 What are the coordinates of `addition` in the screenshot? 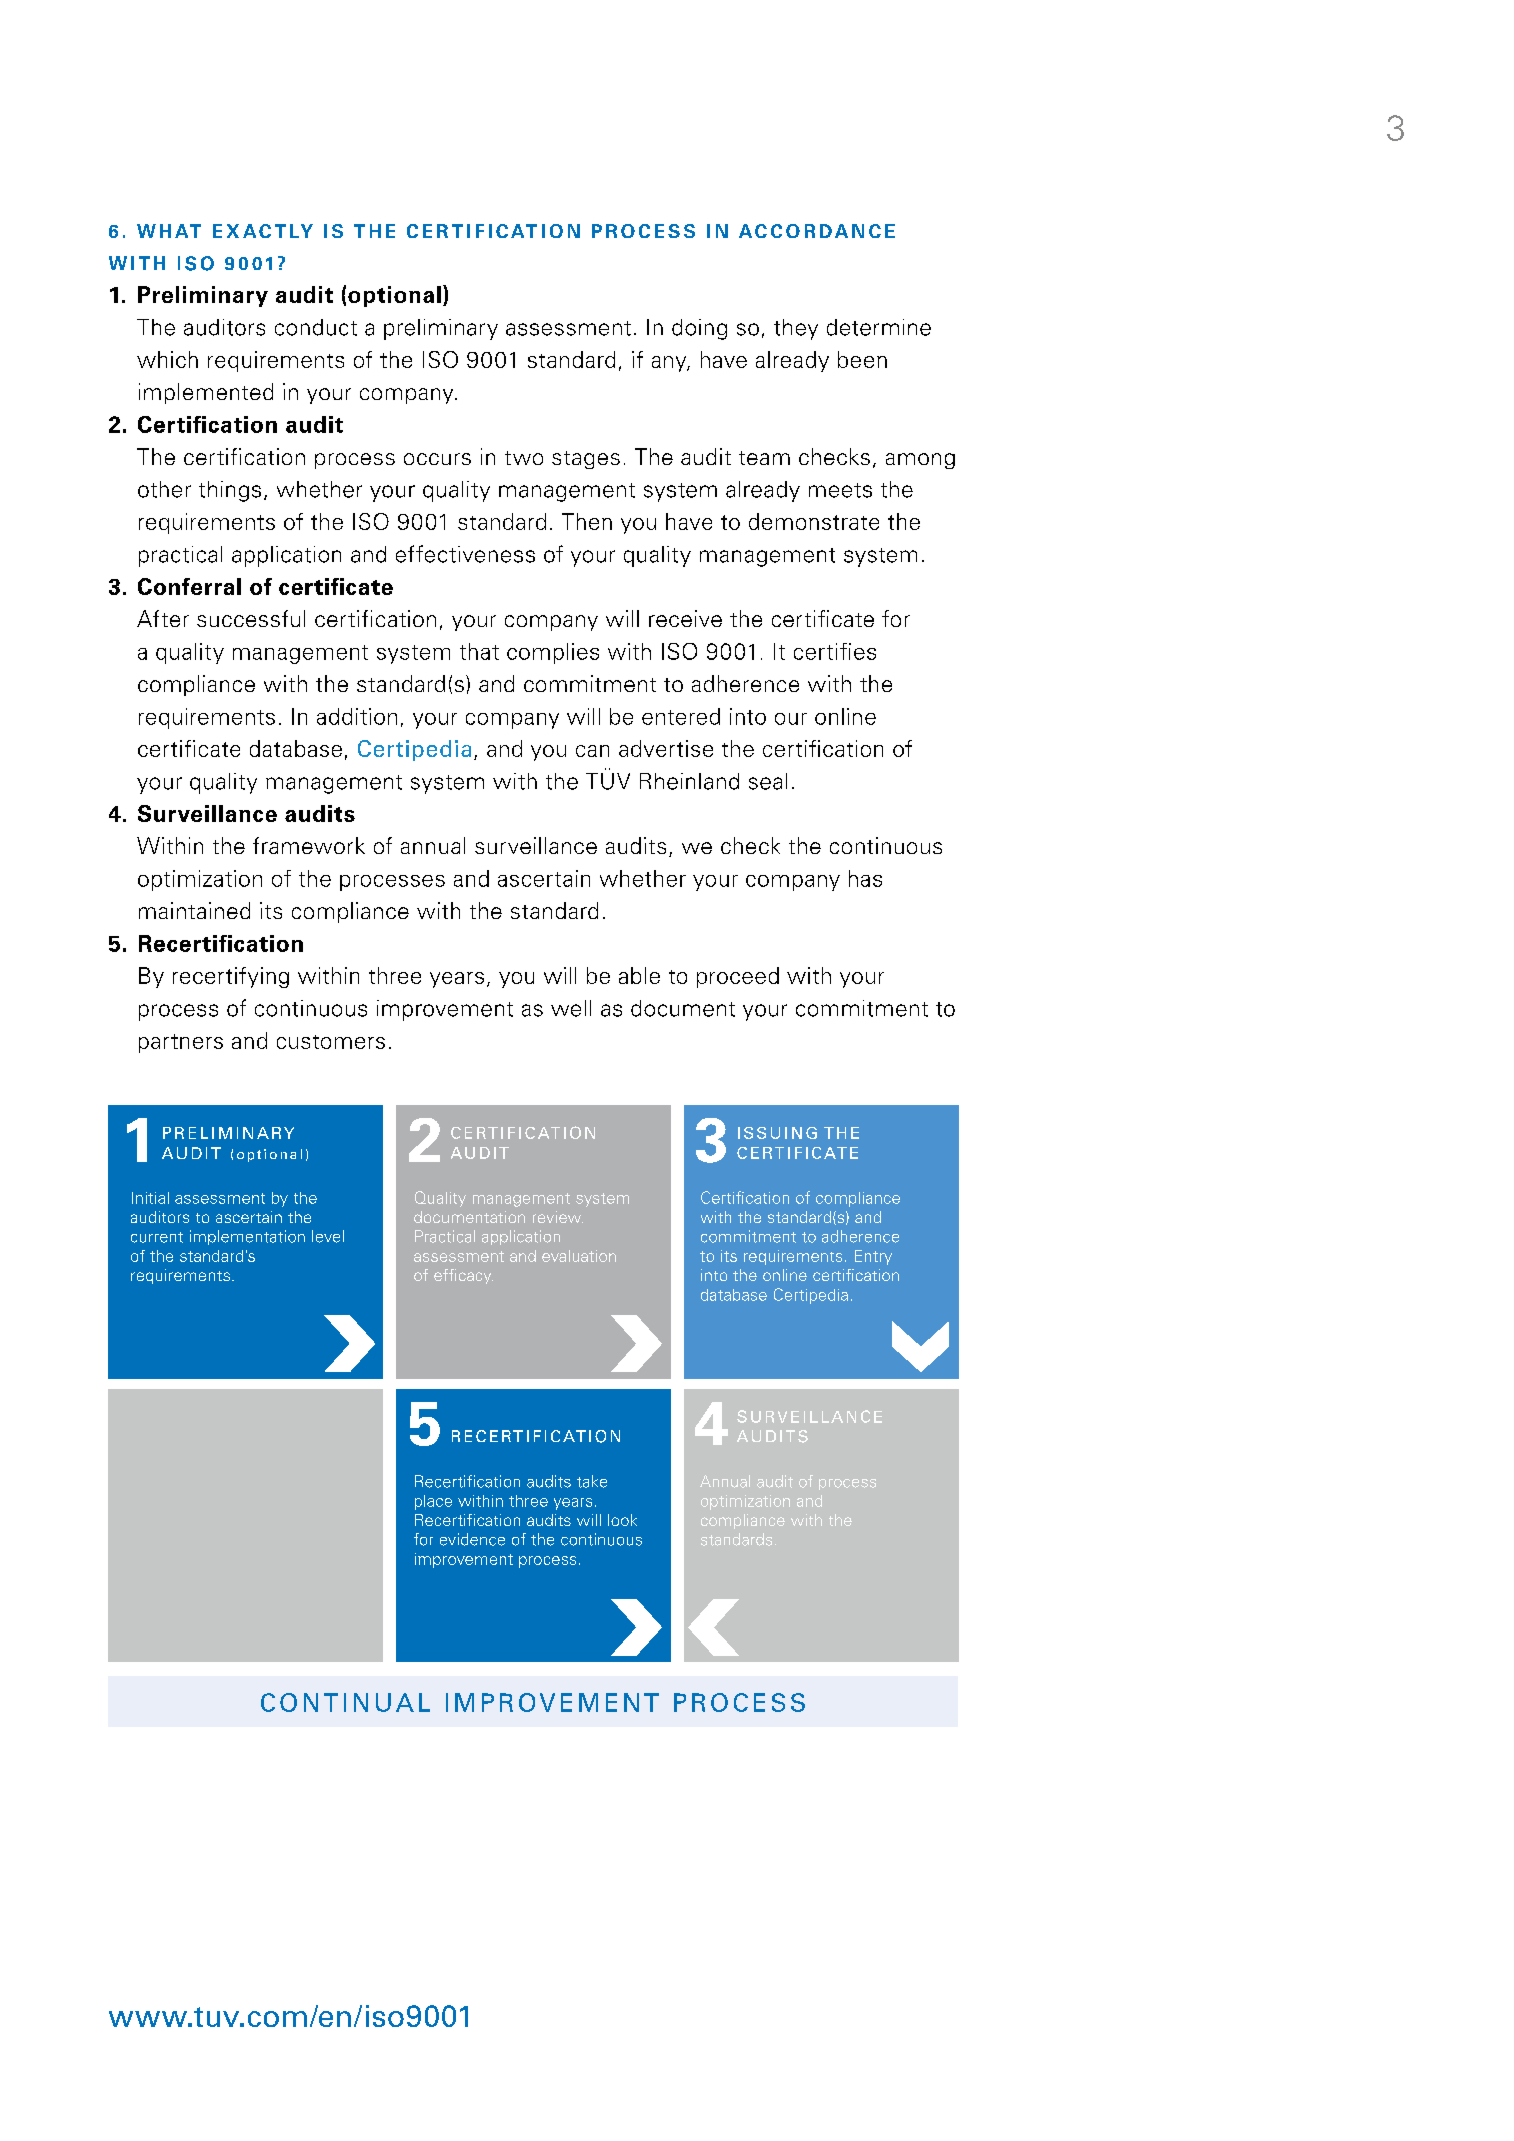 It's located at (357, 716).
